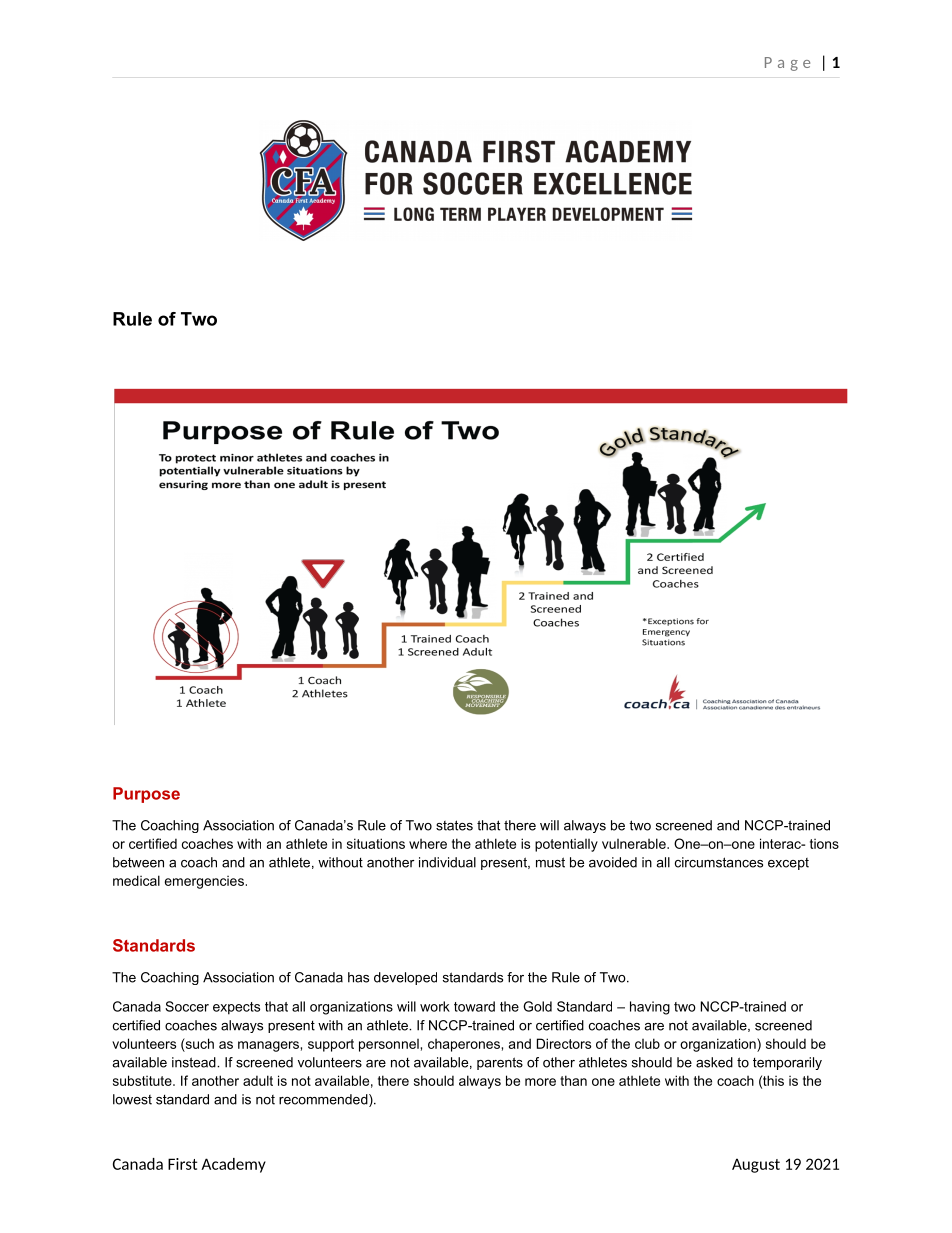 The height and width of the screenshot is (1233, 952). Describe the element at coordinates (515, 977) in the screenshot. I see `for` at that location.
